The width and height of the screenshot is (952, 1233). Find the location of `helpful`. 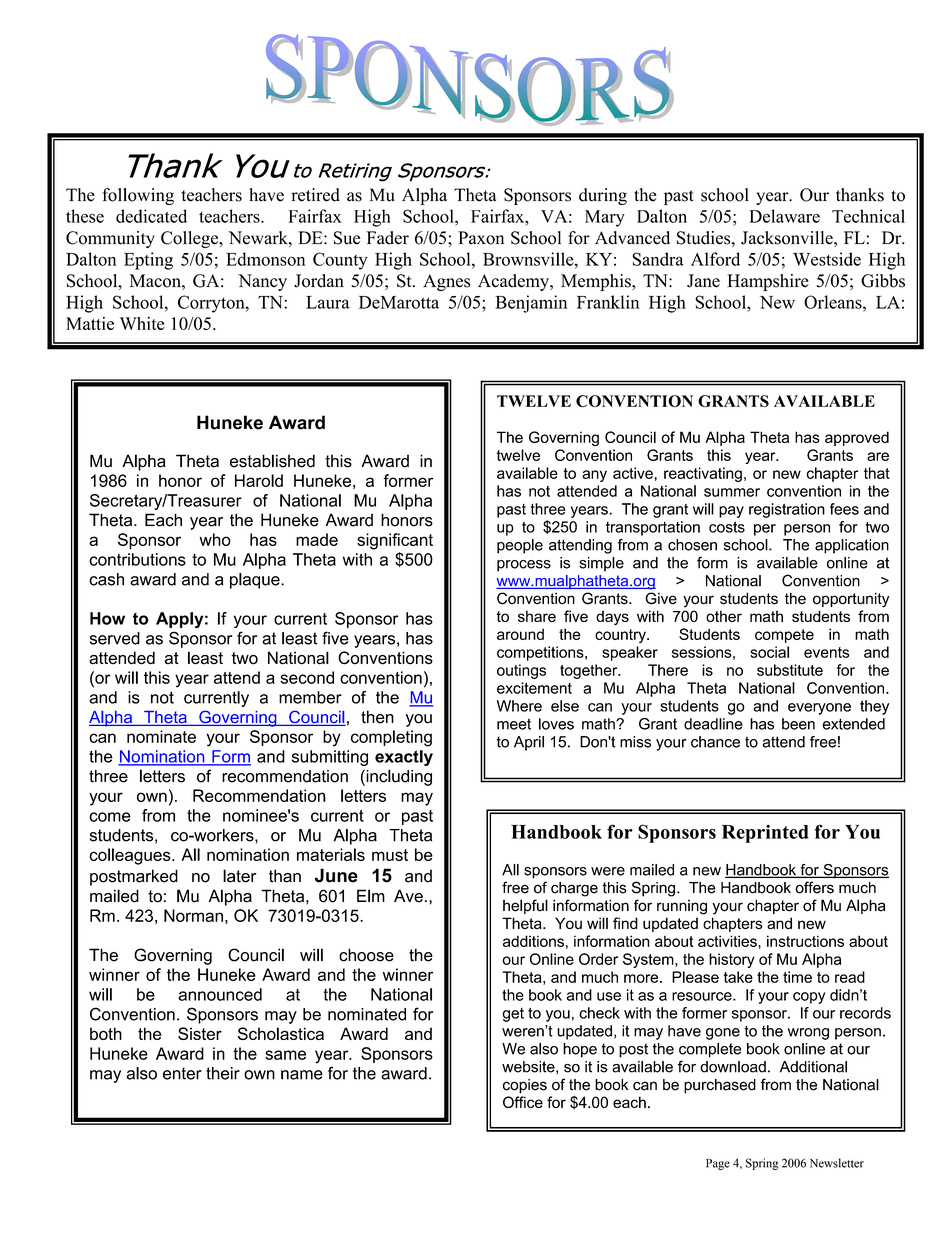

helpful is located at coordinates (525, 906).
